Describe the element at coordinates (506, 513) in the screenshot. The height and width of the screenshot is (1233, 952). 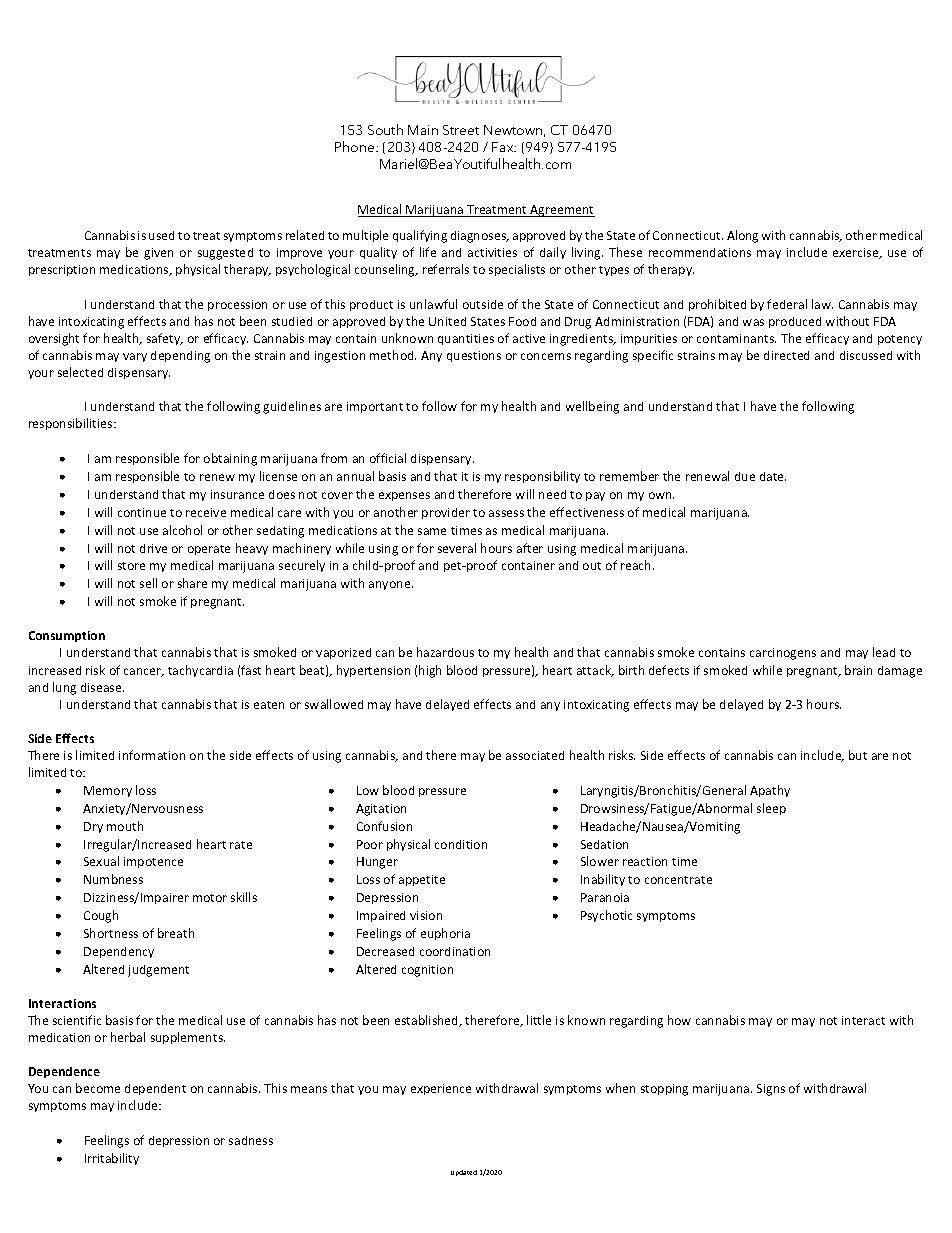
I see `assess` at that location.
